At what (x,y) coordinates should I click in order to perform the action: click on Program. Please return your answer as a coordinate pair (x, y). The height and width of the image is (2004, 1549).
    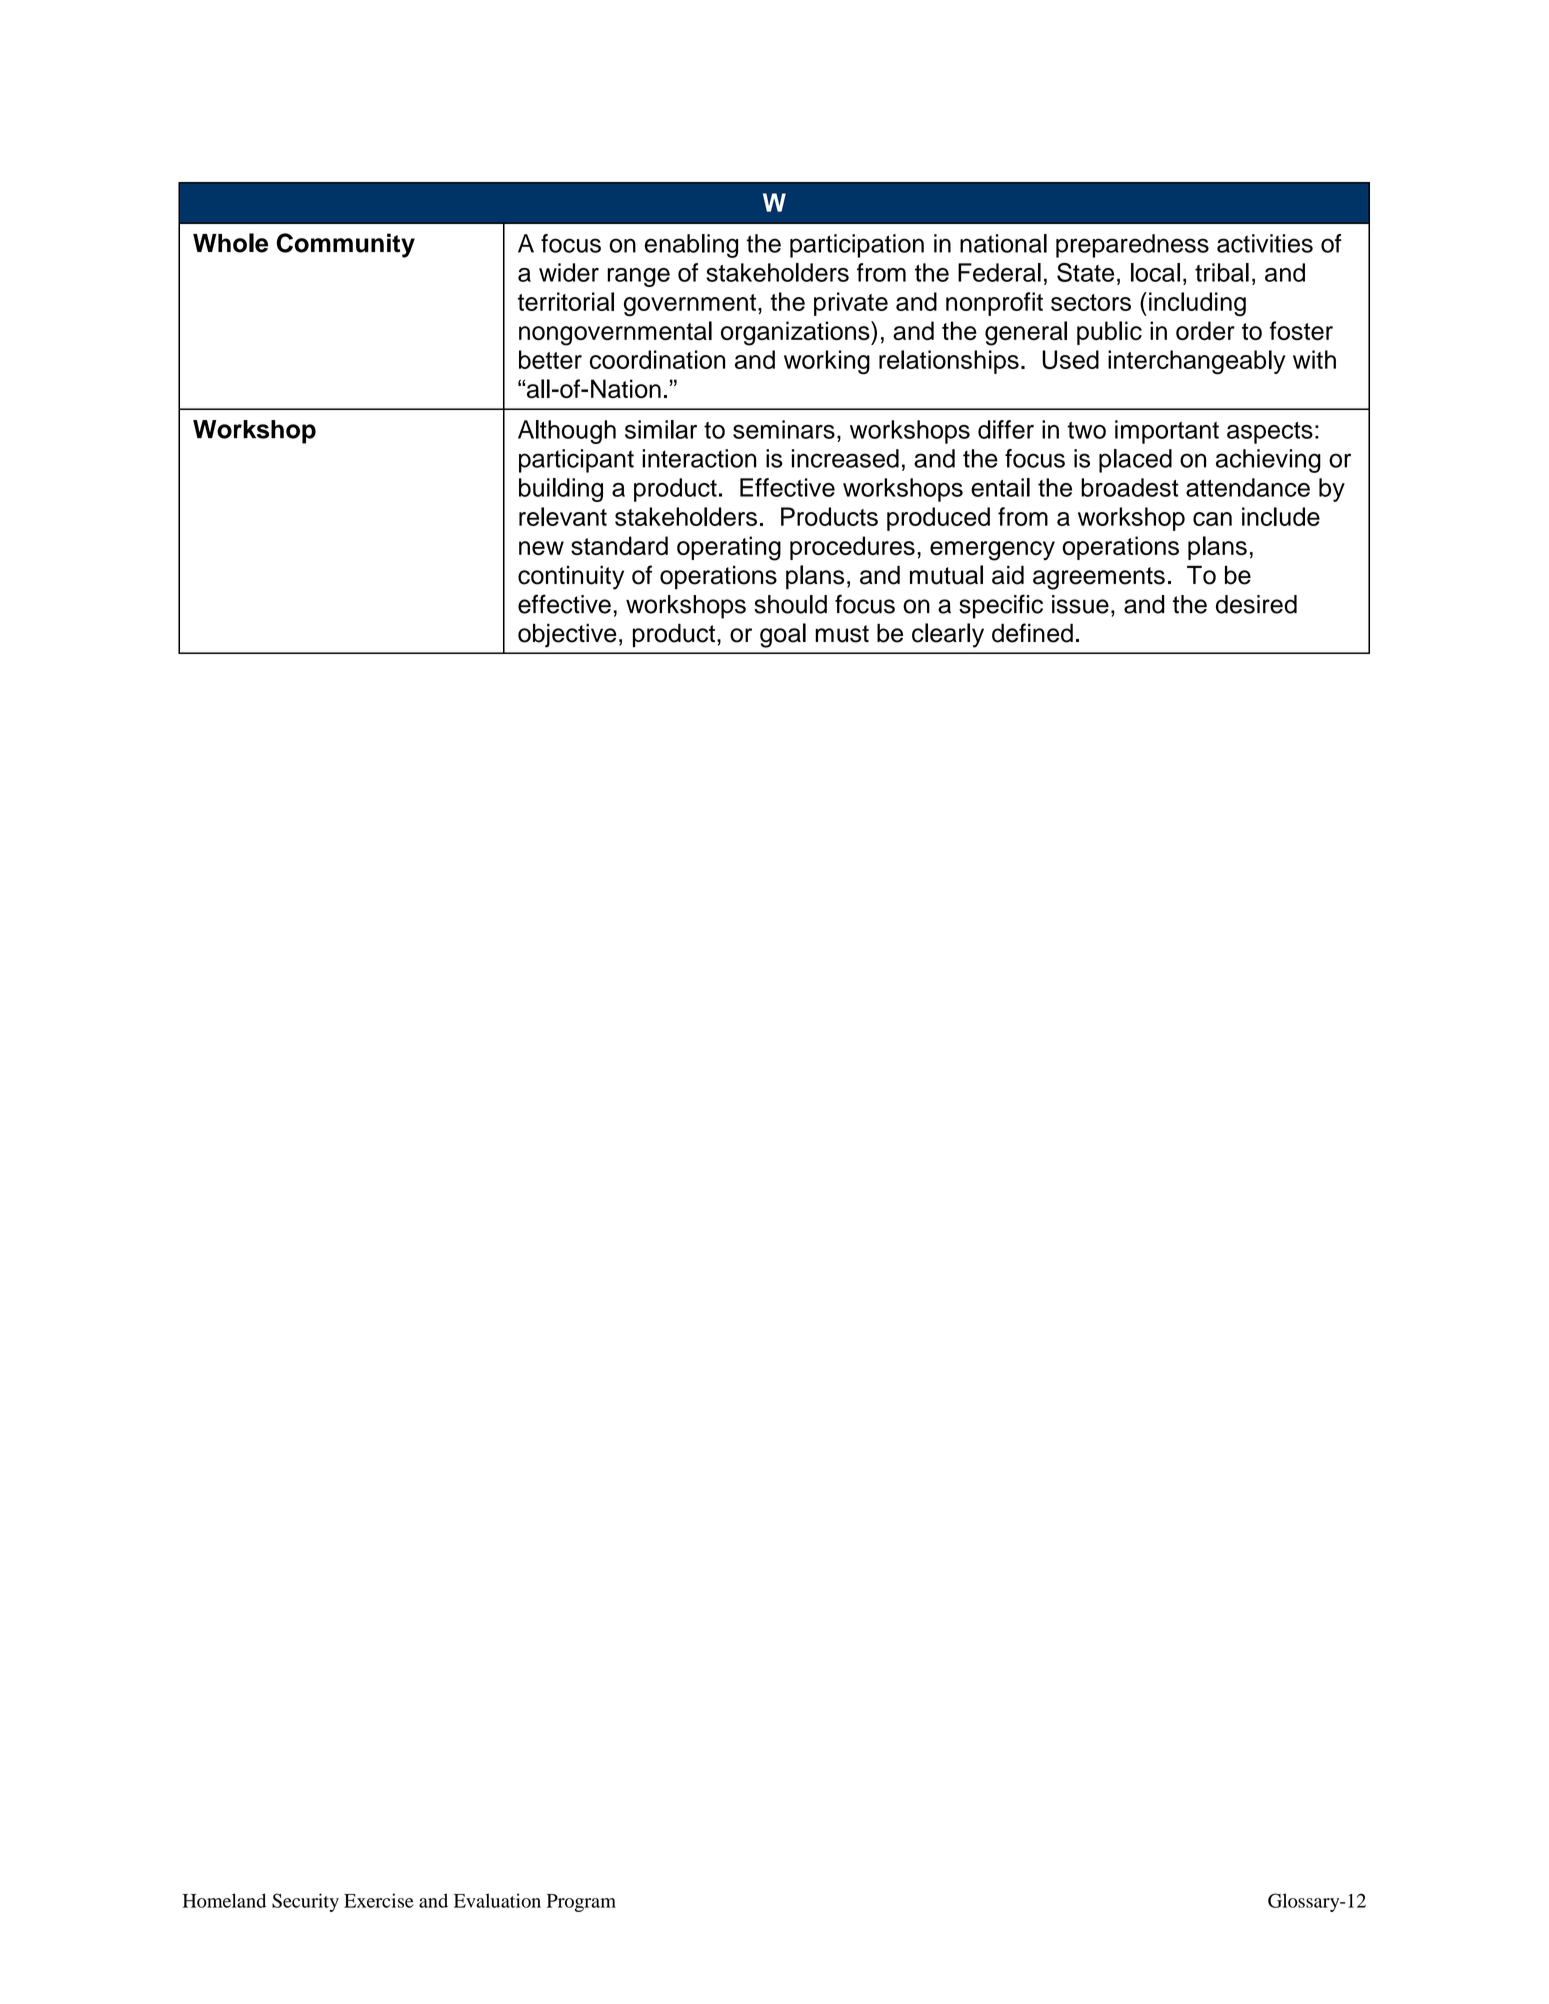
    Looking at the image, I should click on (581, 1903).
